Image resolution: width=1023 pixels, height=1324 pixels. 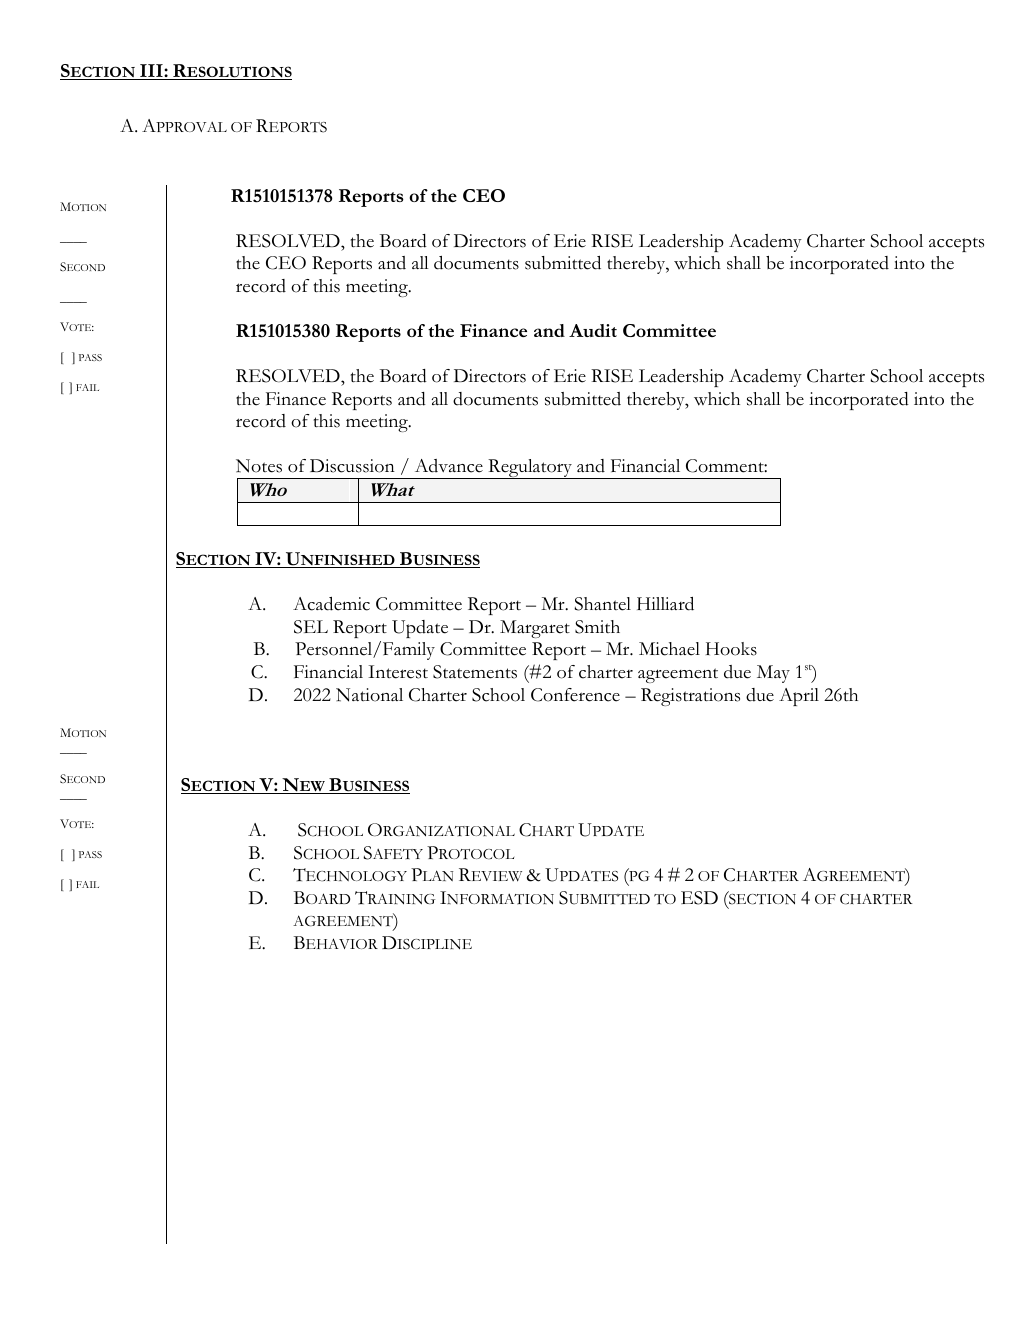 I want to click on Audit, so click(x=593, y=330).
